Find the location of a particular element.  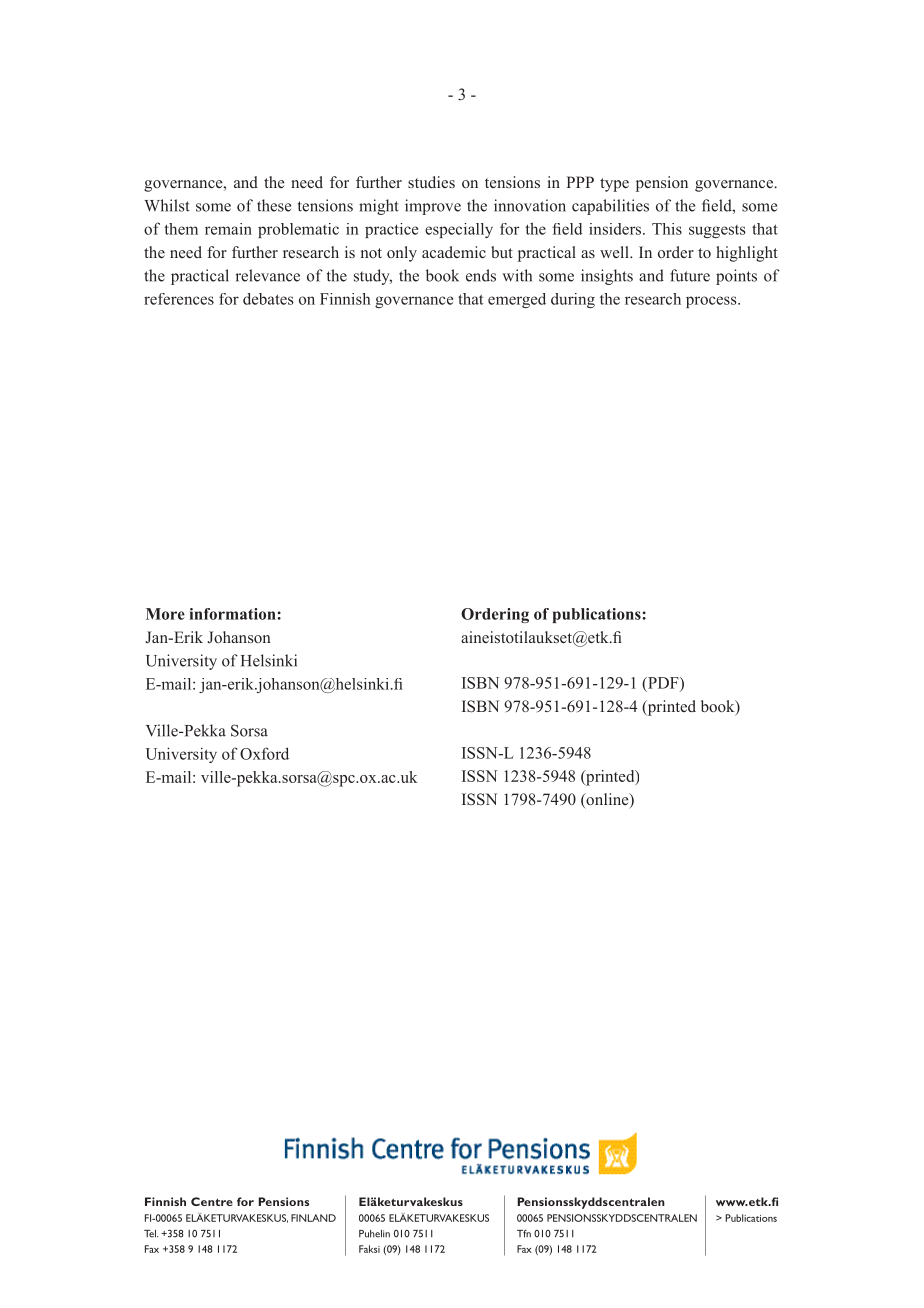

online is located at coordinates (607, 800).
